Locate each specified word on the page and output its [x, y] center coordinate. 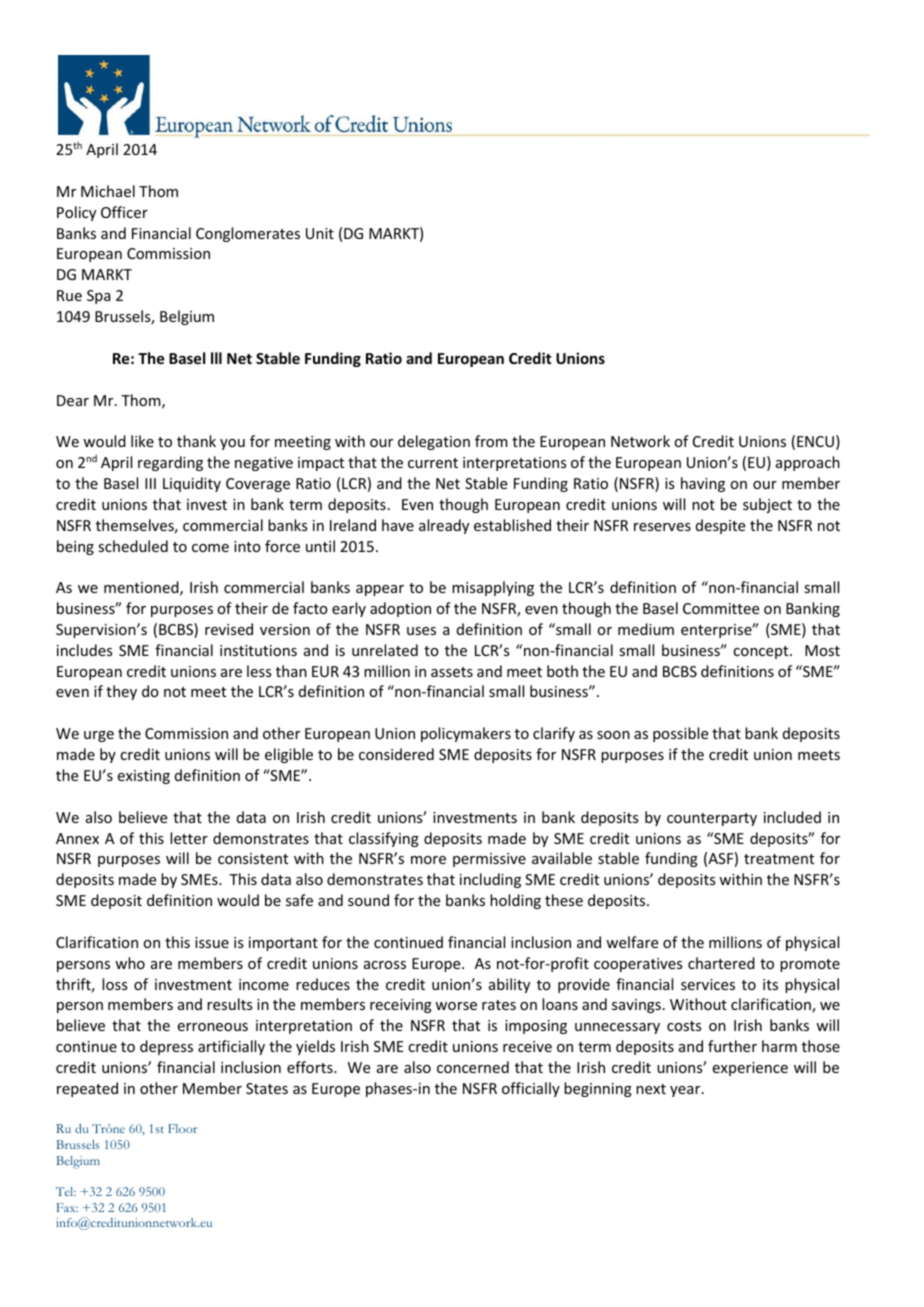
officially [531, 1089]
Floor [182, 1128]
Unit [320, 233]
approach [808, 463]
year [686, 1091]
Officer [124, 212]
